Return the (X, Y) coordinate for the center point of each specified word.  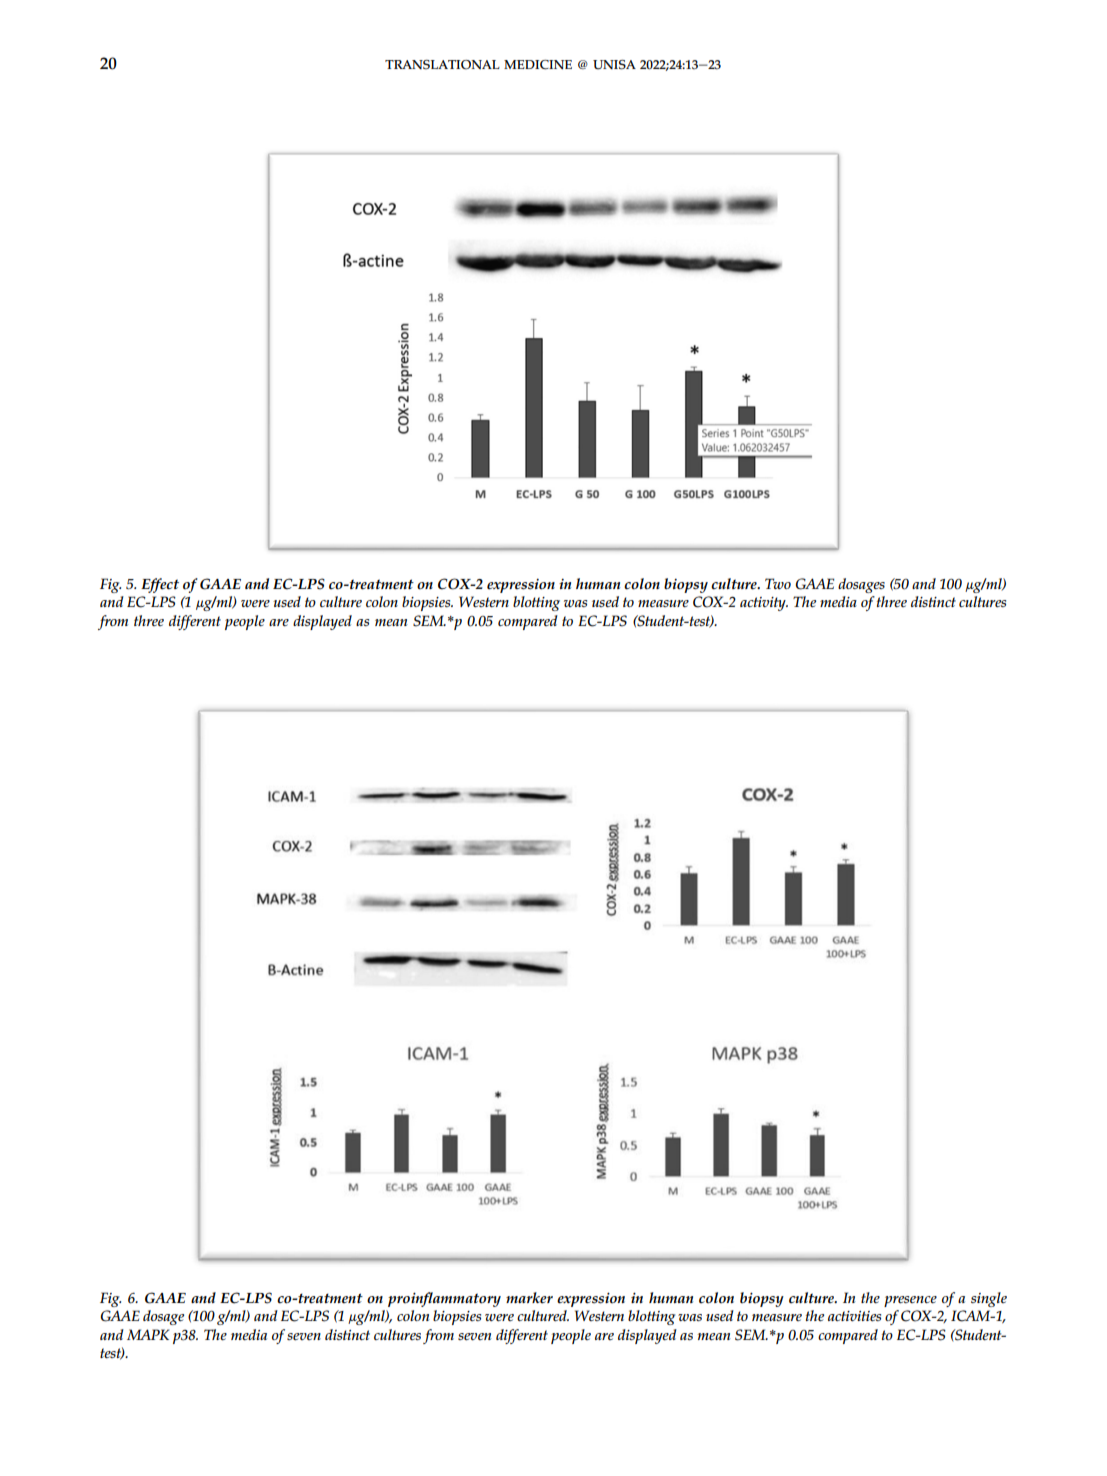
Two (778, 583)
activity (764, 604)
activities (854, 1316)
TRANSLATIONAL (442, 65)
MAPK (148, 1334)
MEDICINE (538, 65)
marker (529, 1298)
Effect (160, 585)
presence (910, 1301)
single (989, 1299)
